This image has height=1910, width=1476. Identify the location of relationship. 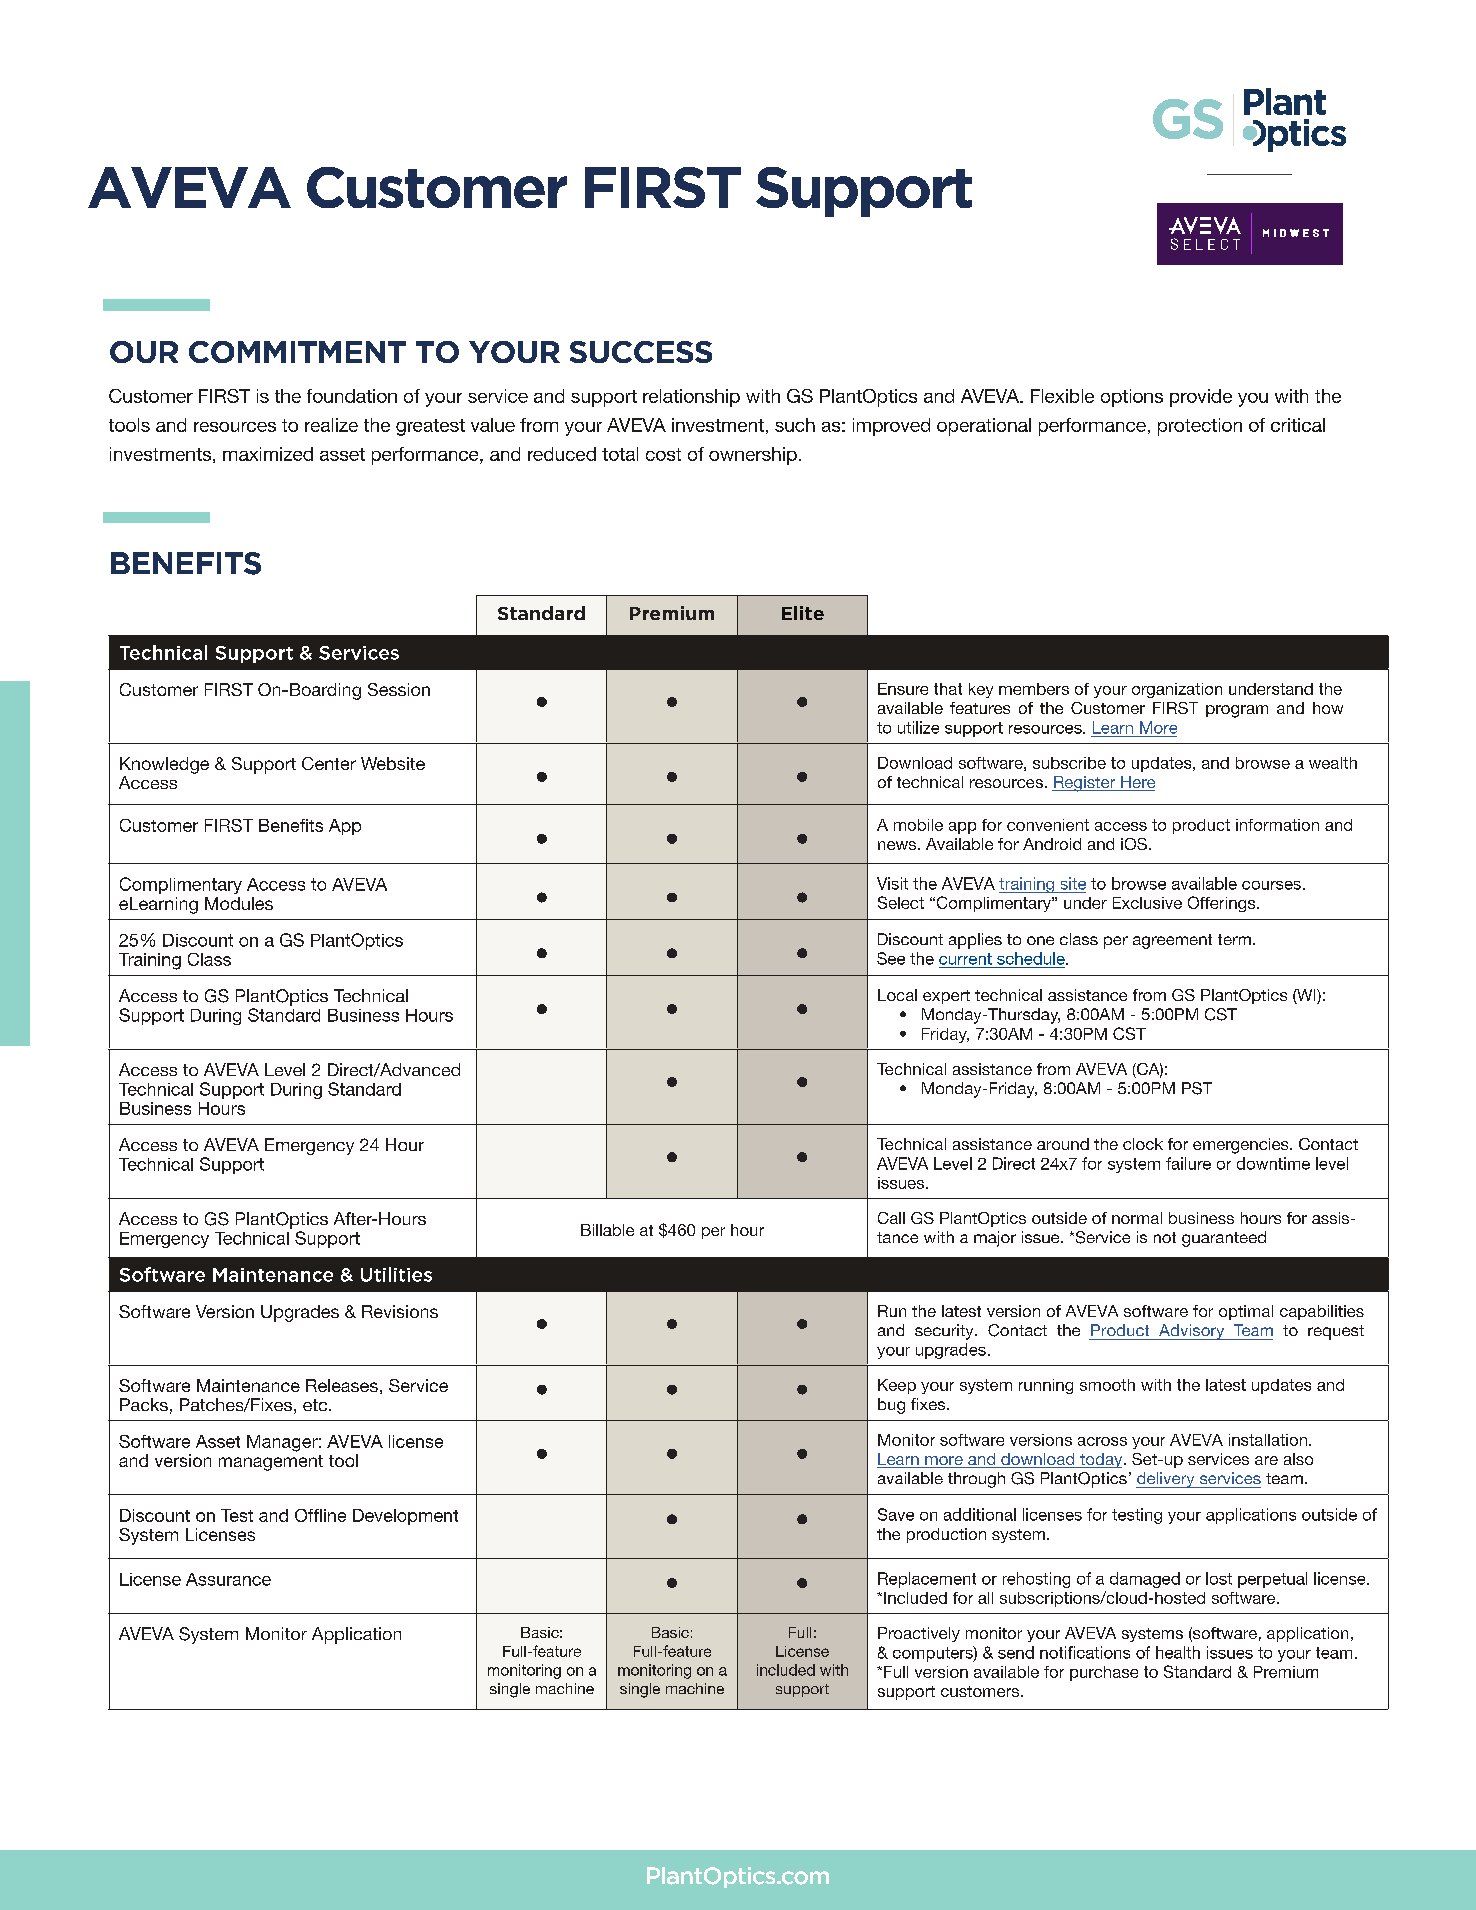
(691, 398).
